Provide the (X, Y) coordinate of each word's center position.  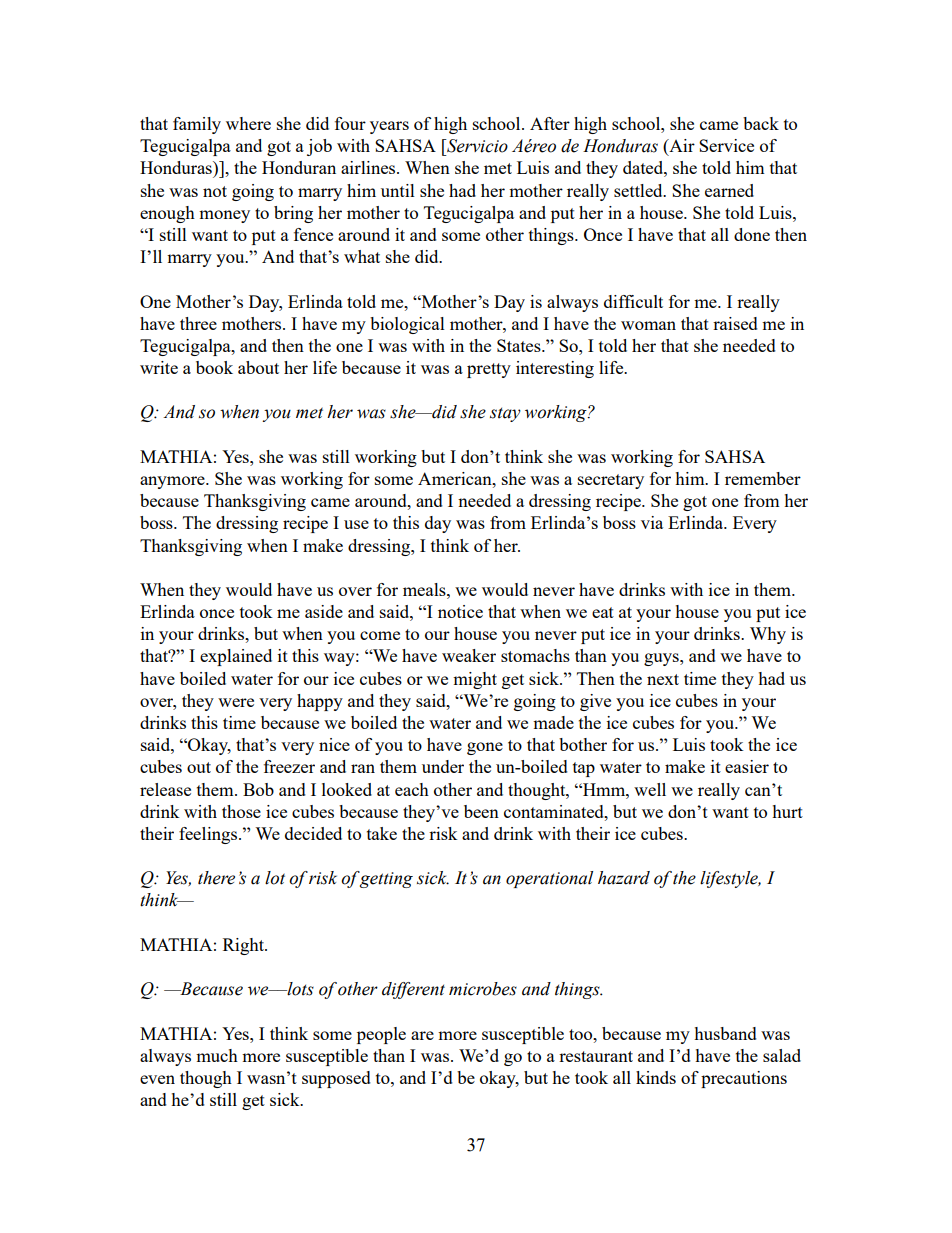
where (248, 123)
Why (768, 635)
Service (726, 145)
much (217, 1055)
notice (460, 611)
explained (236, 657)
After (550, 123)
